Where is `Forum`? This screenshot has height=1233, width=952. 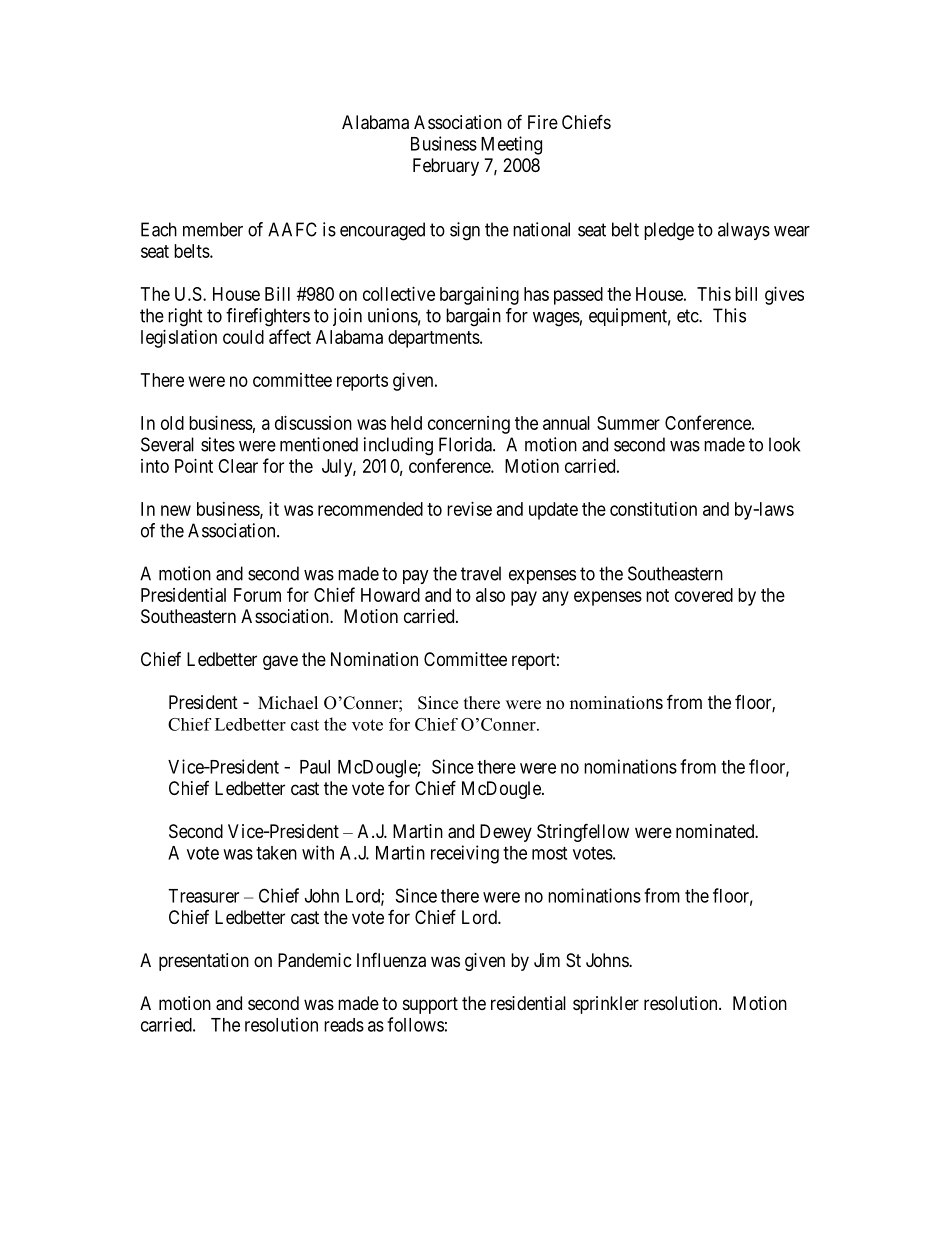 Forum is located at coordinates (257, 595).
